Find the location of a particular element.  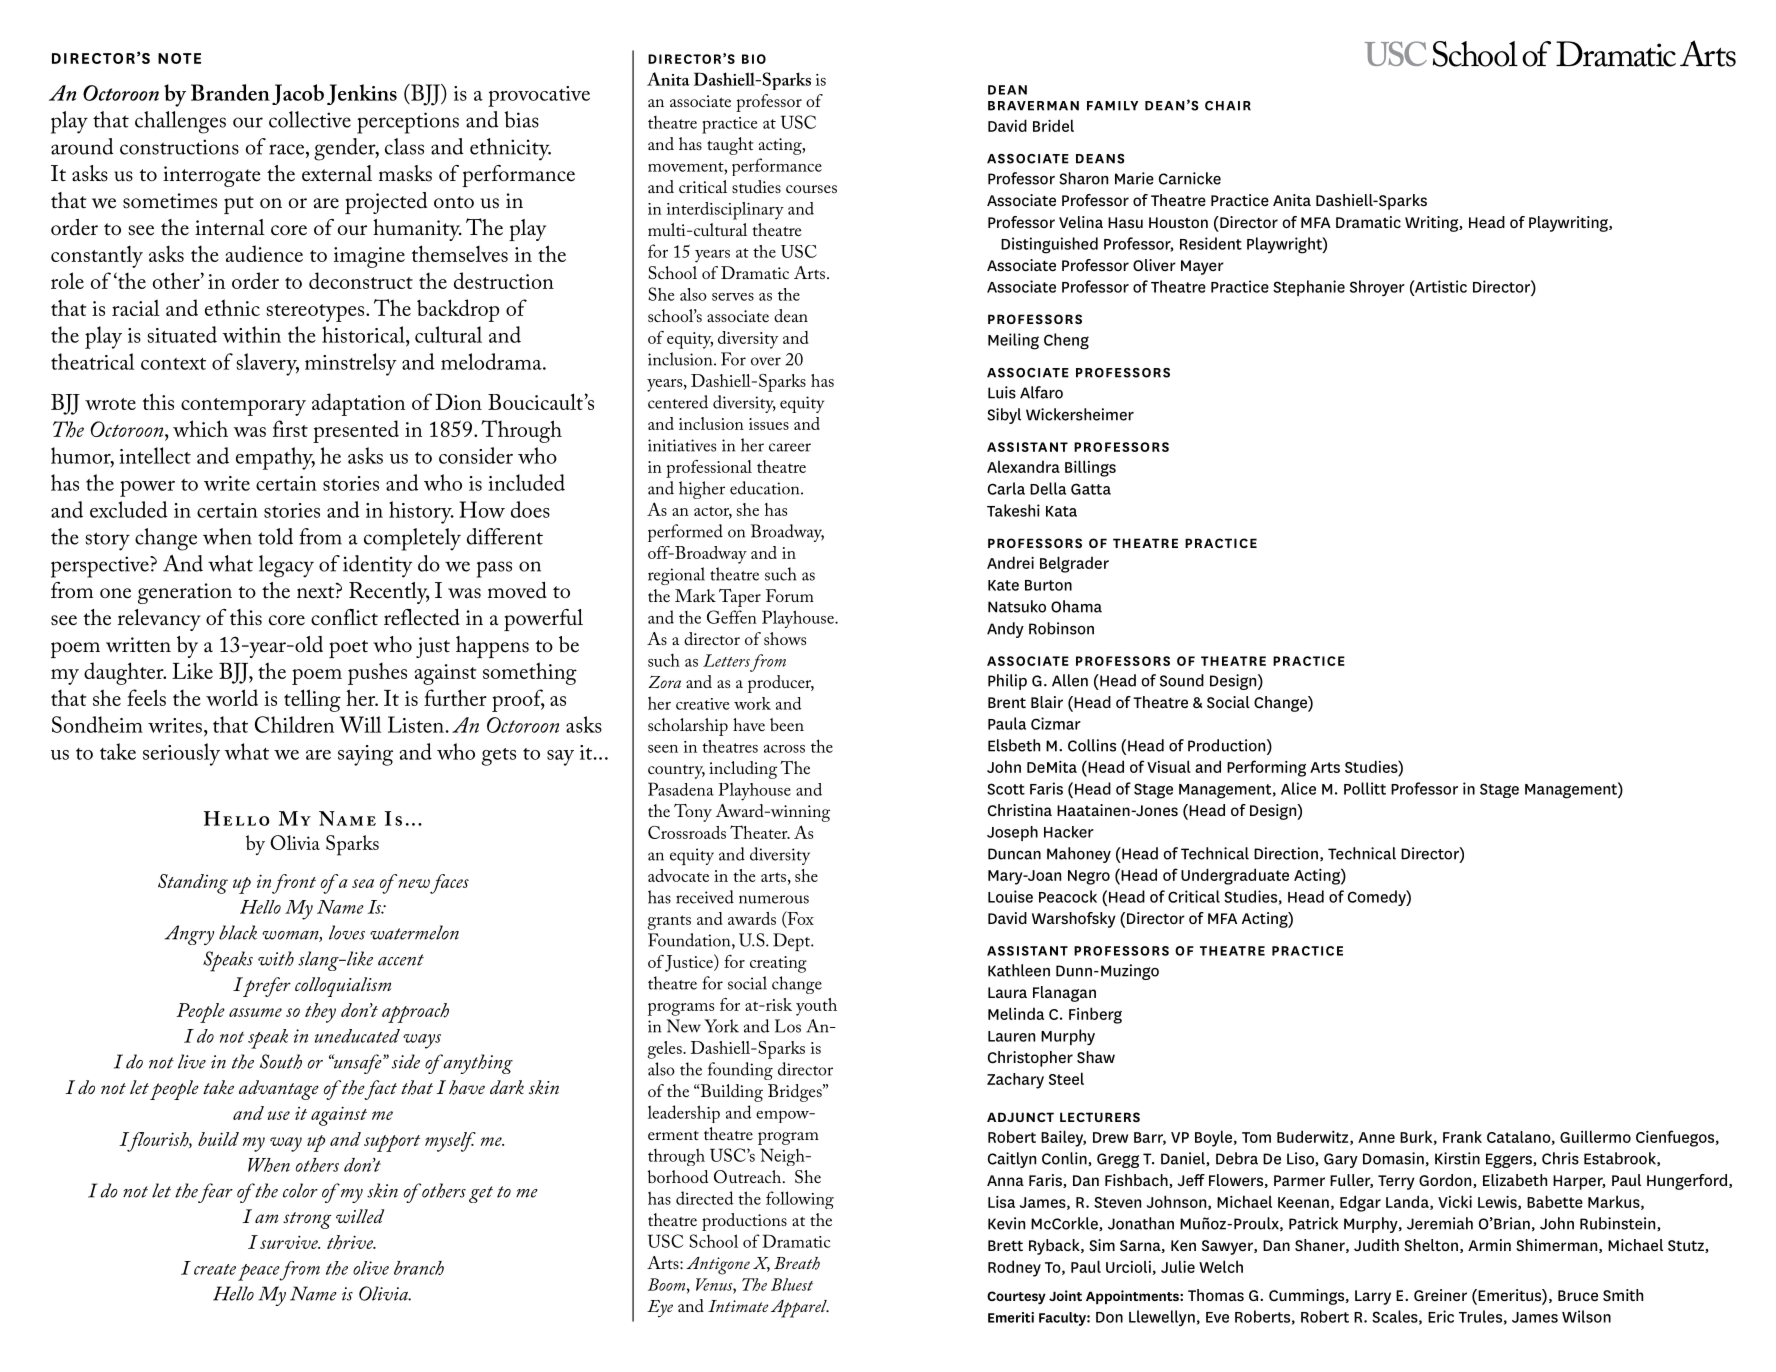

legacy is located at coordinates (286, 566).
